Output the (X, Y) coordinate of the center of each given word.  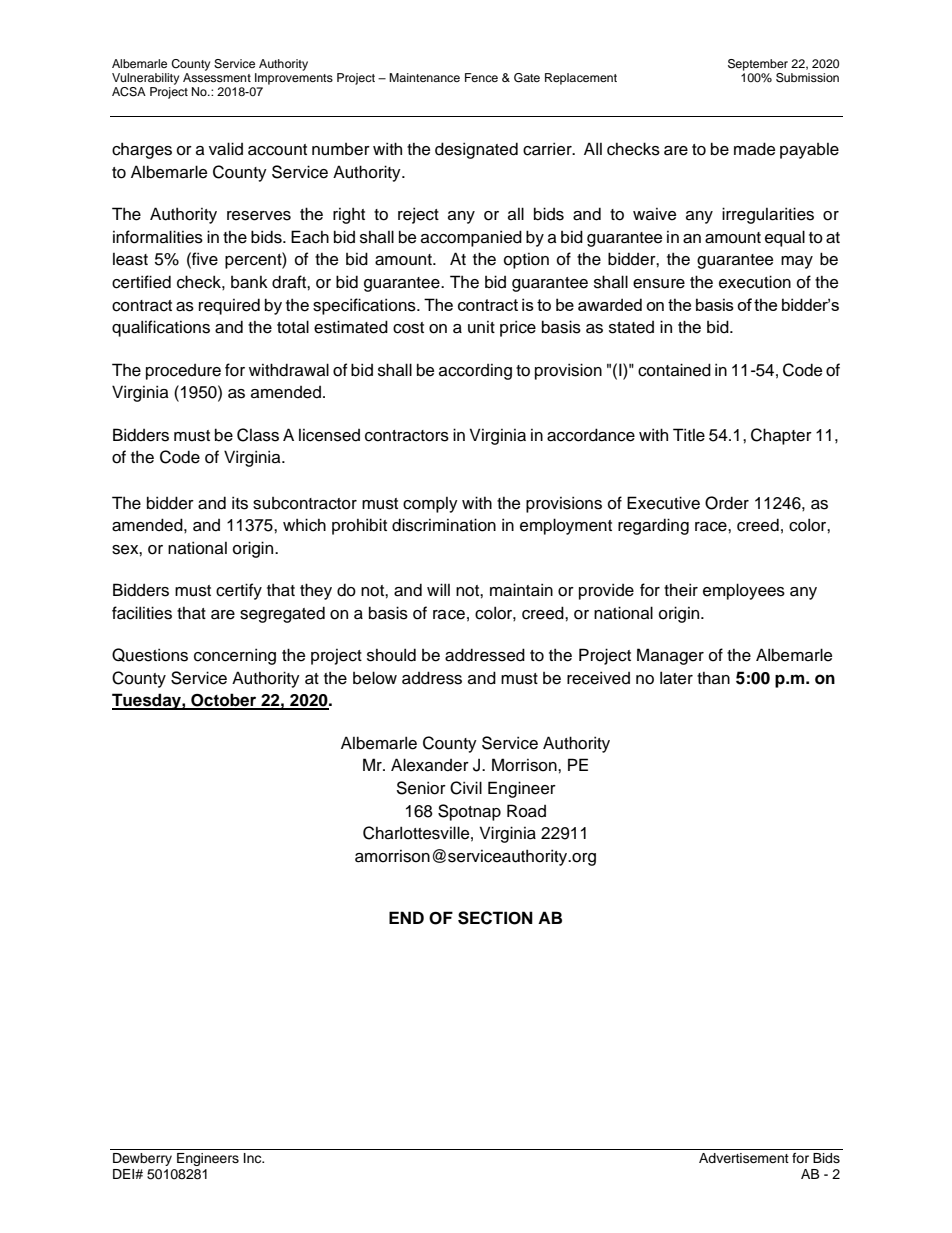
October (224, 701)
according (475, 372)
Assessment (217, 77)
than (713, 678)
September (758, 65)
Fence (481, 77)
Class (258, 435)
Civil (466, 788)
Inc (254, 1158)
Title (689, 435)
